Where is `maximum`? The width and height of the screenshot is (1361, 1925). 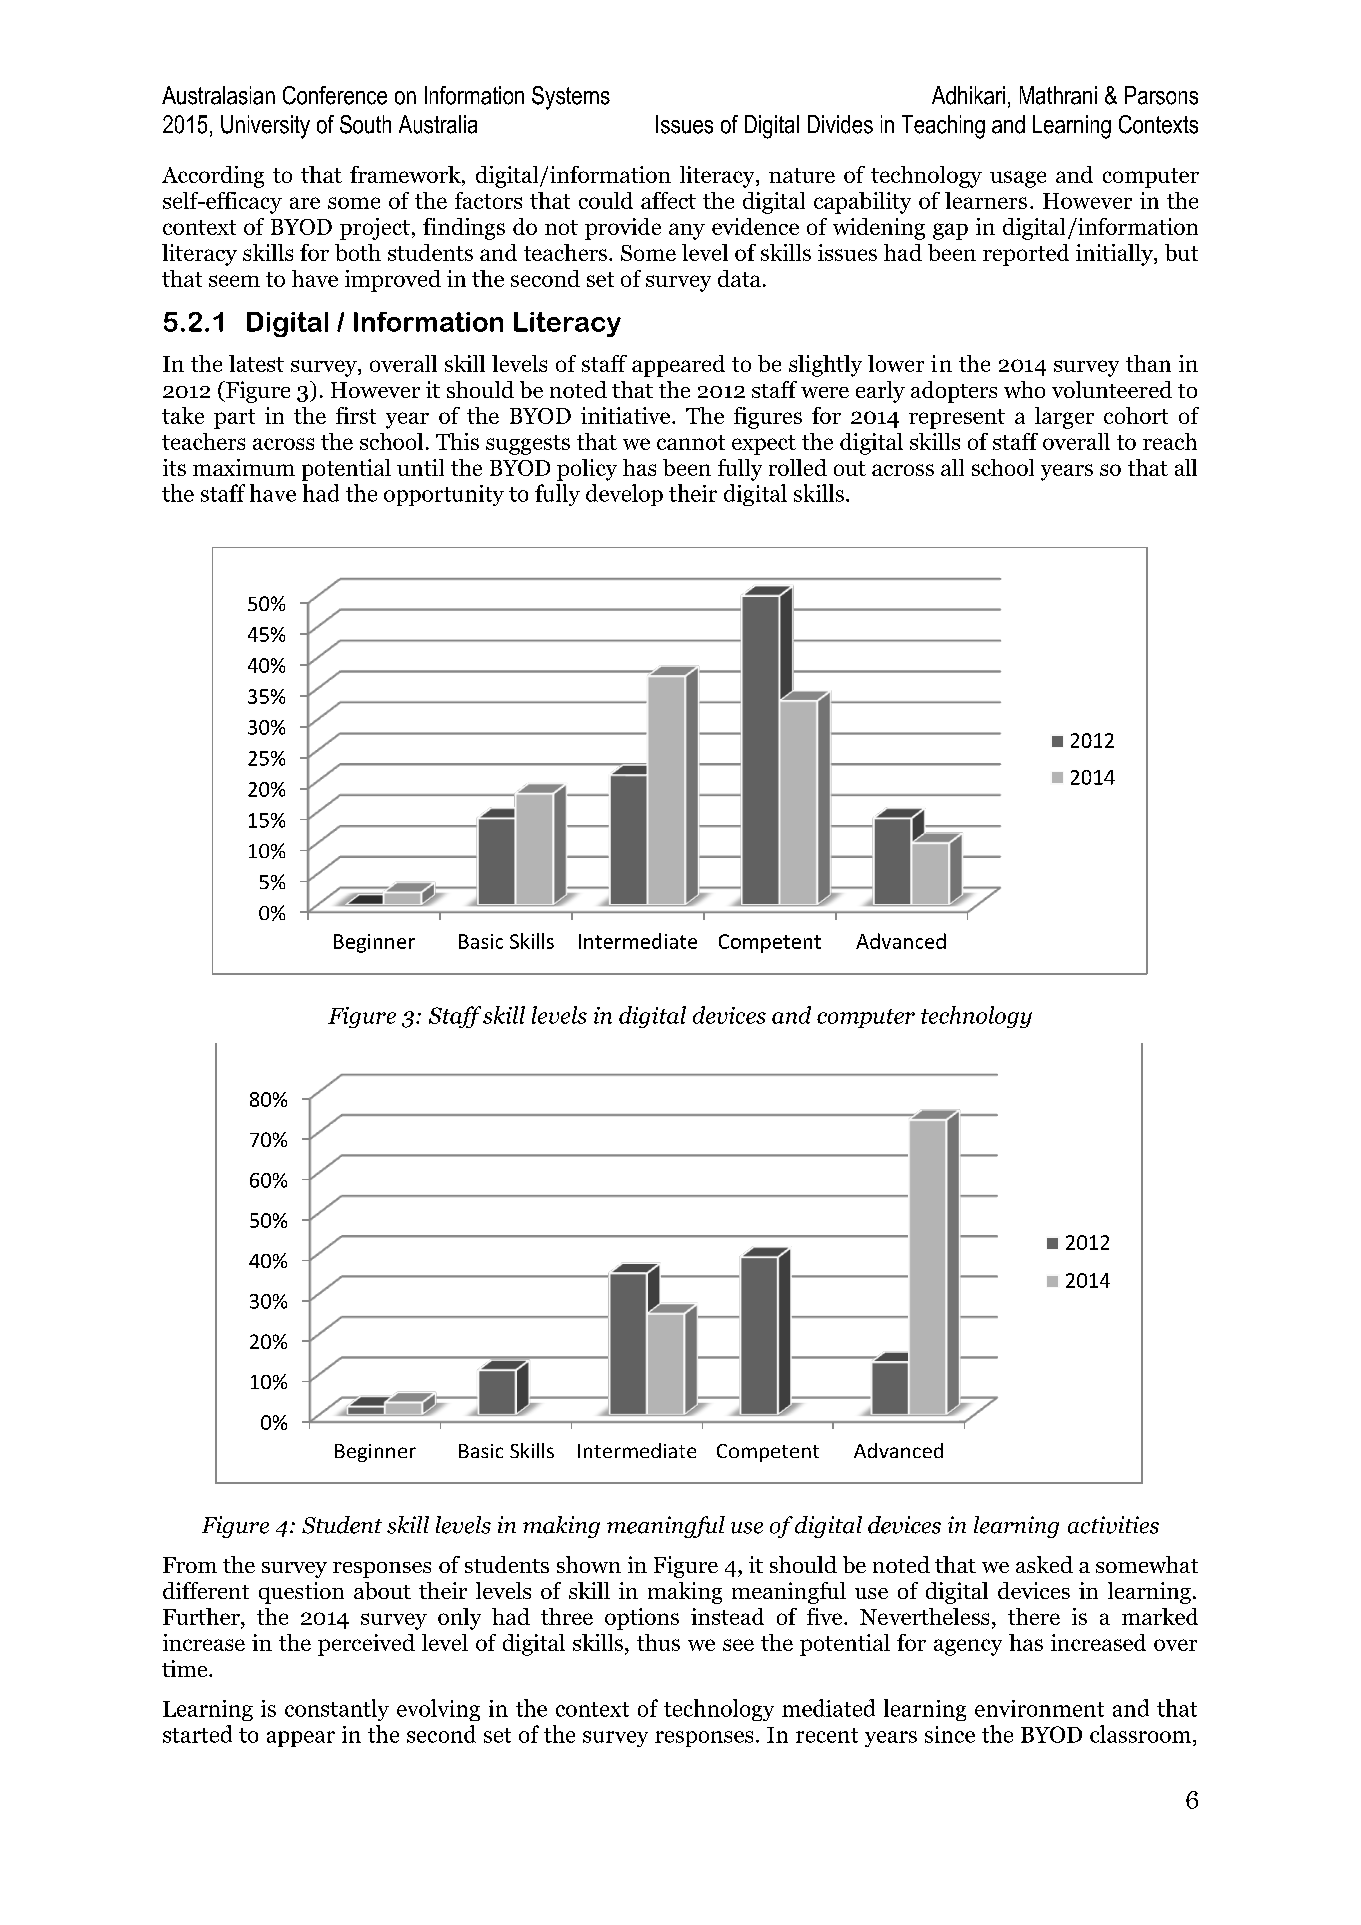 maximum is located at coordinates (244, 467).
